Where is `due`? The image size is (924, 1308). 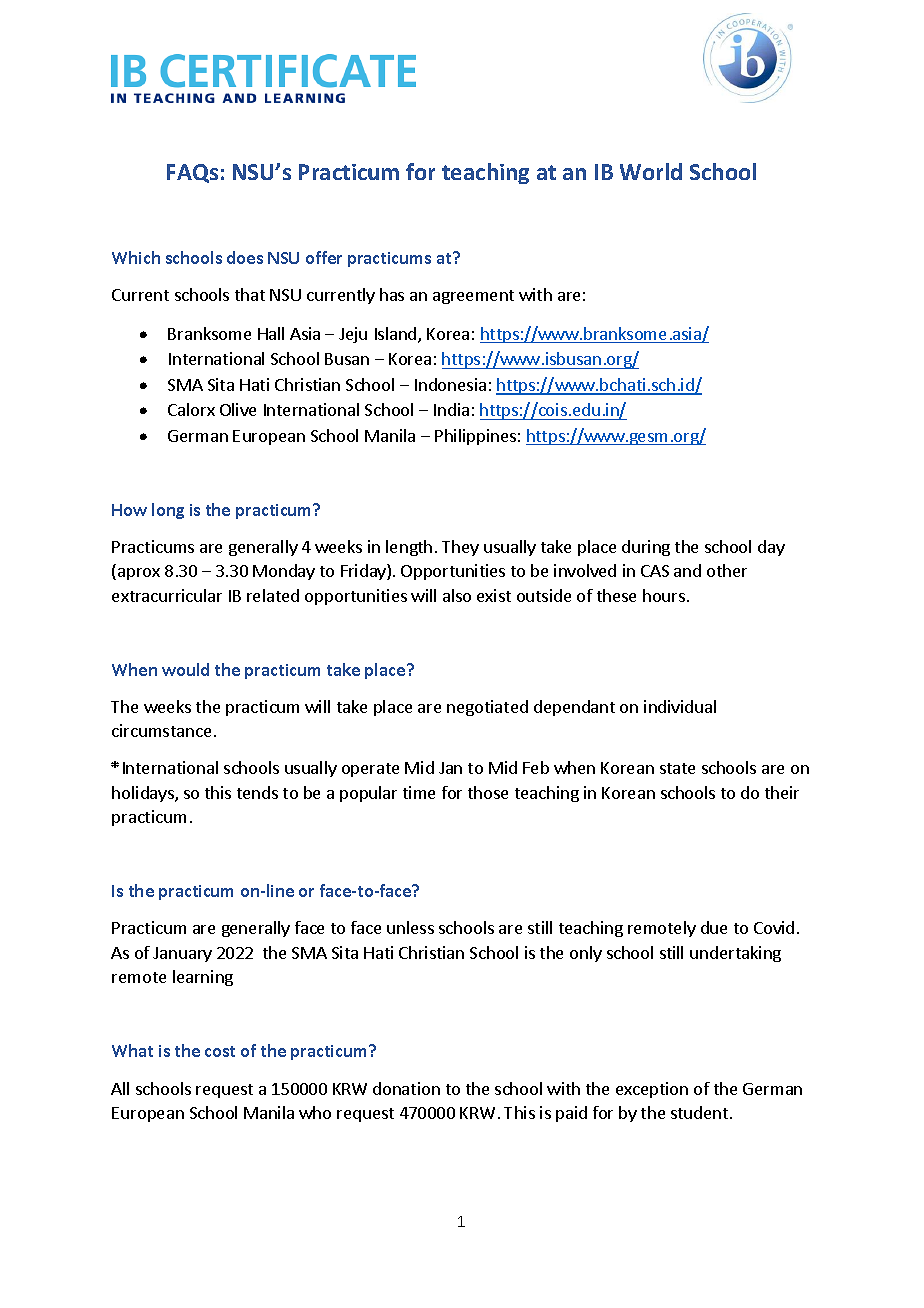 due is located at coordinates (714, 927).
